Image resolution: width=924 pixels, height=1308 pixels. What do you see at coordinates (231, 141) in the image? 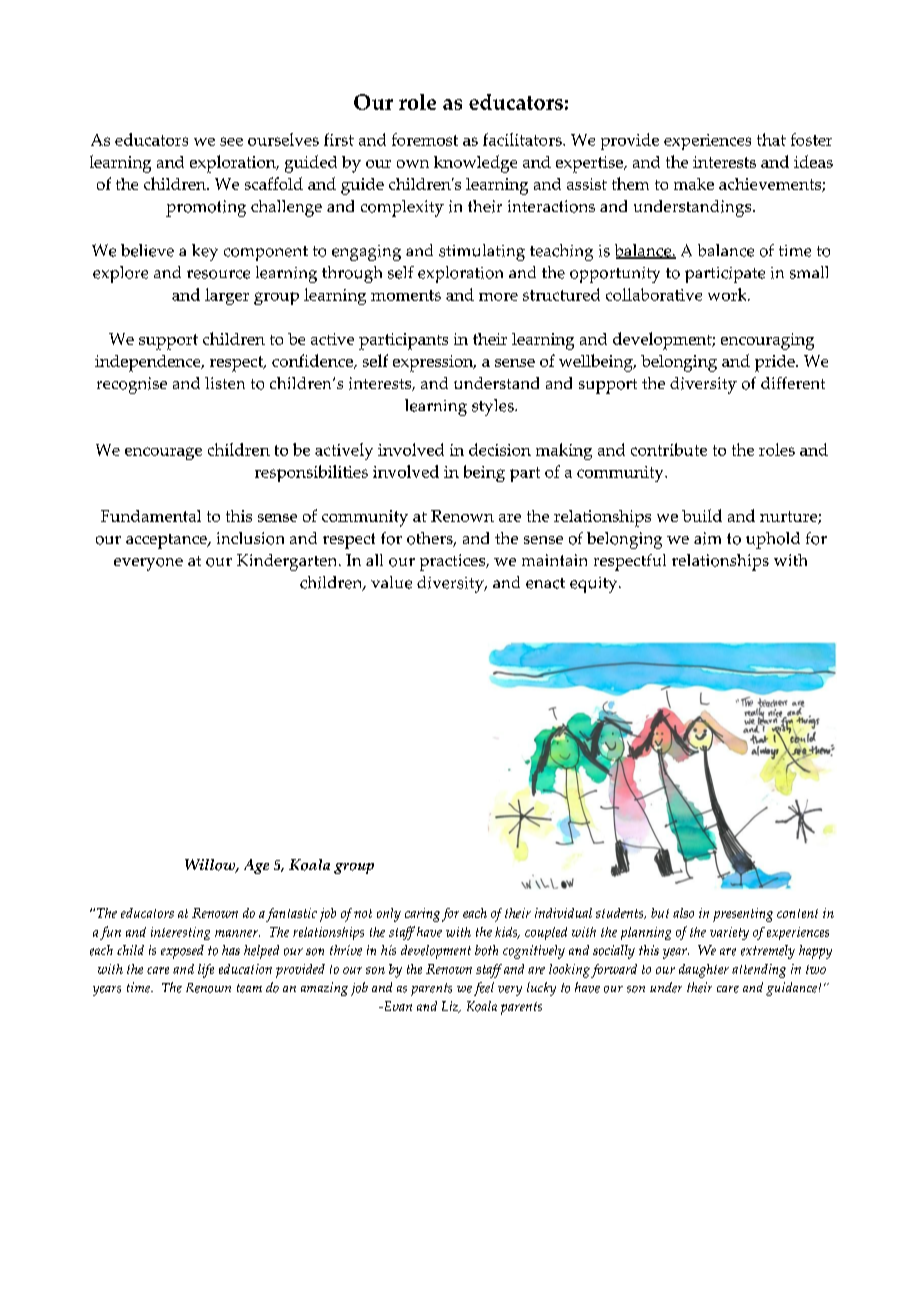
I see `see` at bounding box center [231, 141].
